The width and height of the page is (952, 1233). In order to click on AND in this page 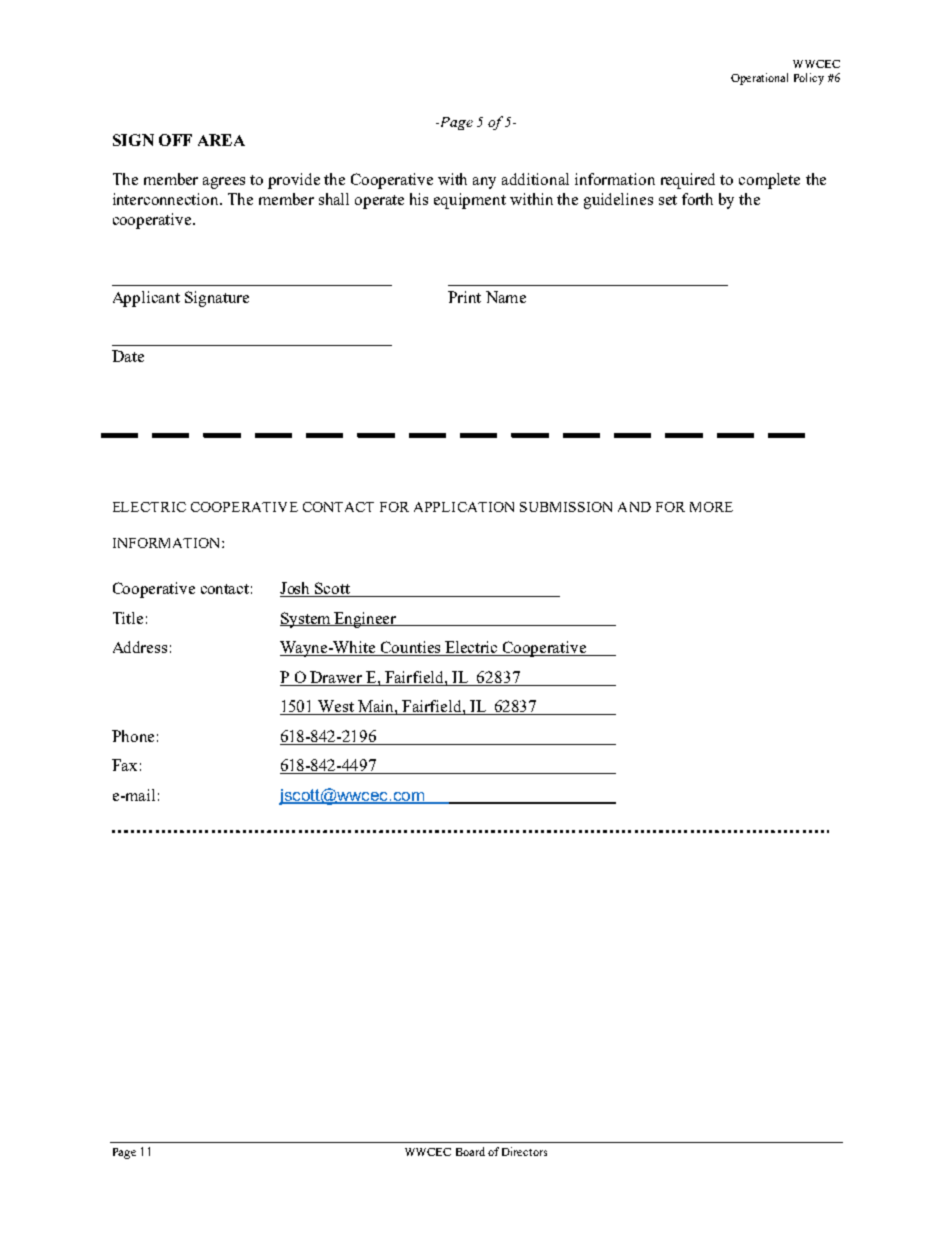, I will do `click(634, 507)`.
